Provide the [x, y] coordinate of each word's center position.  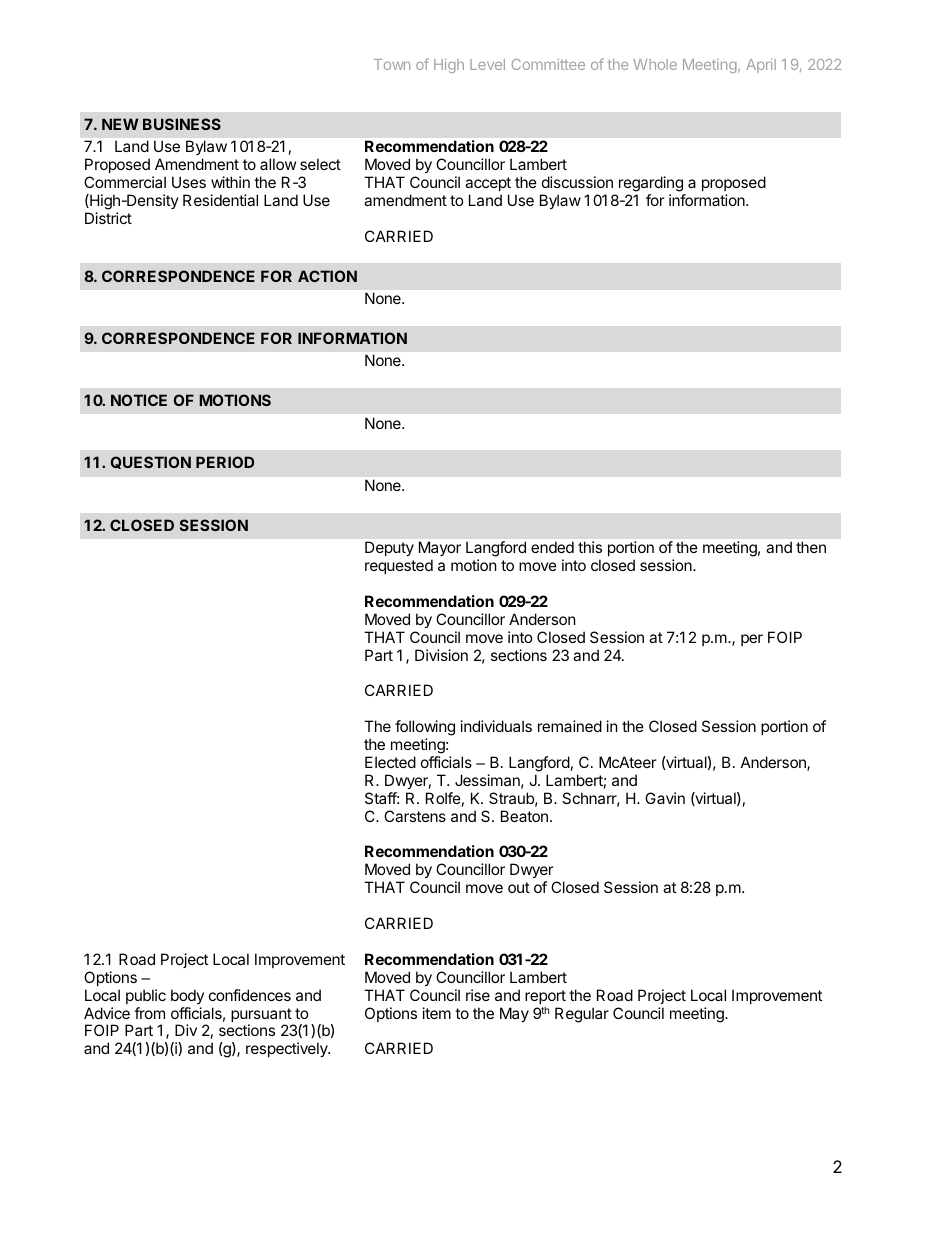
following [425, 728]
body [187, 996]
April [761, 65]
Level [487, 64]
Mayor [440, 548]
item [437, 1013]
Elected [390, 762]
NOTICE [139, 400]
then [811, 547]
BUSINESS [182, 124]
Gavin [665, 798]
